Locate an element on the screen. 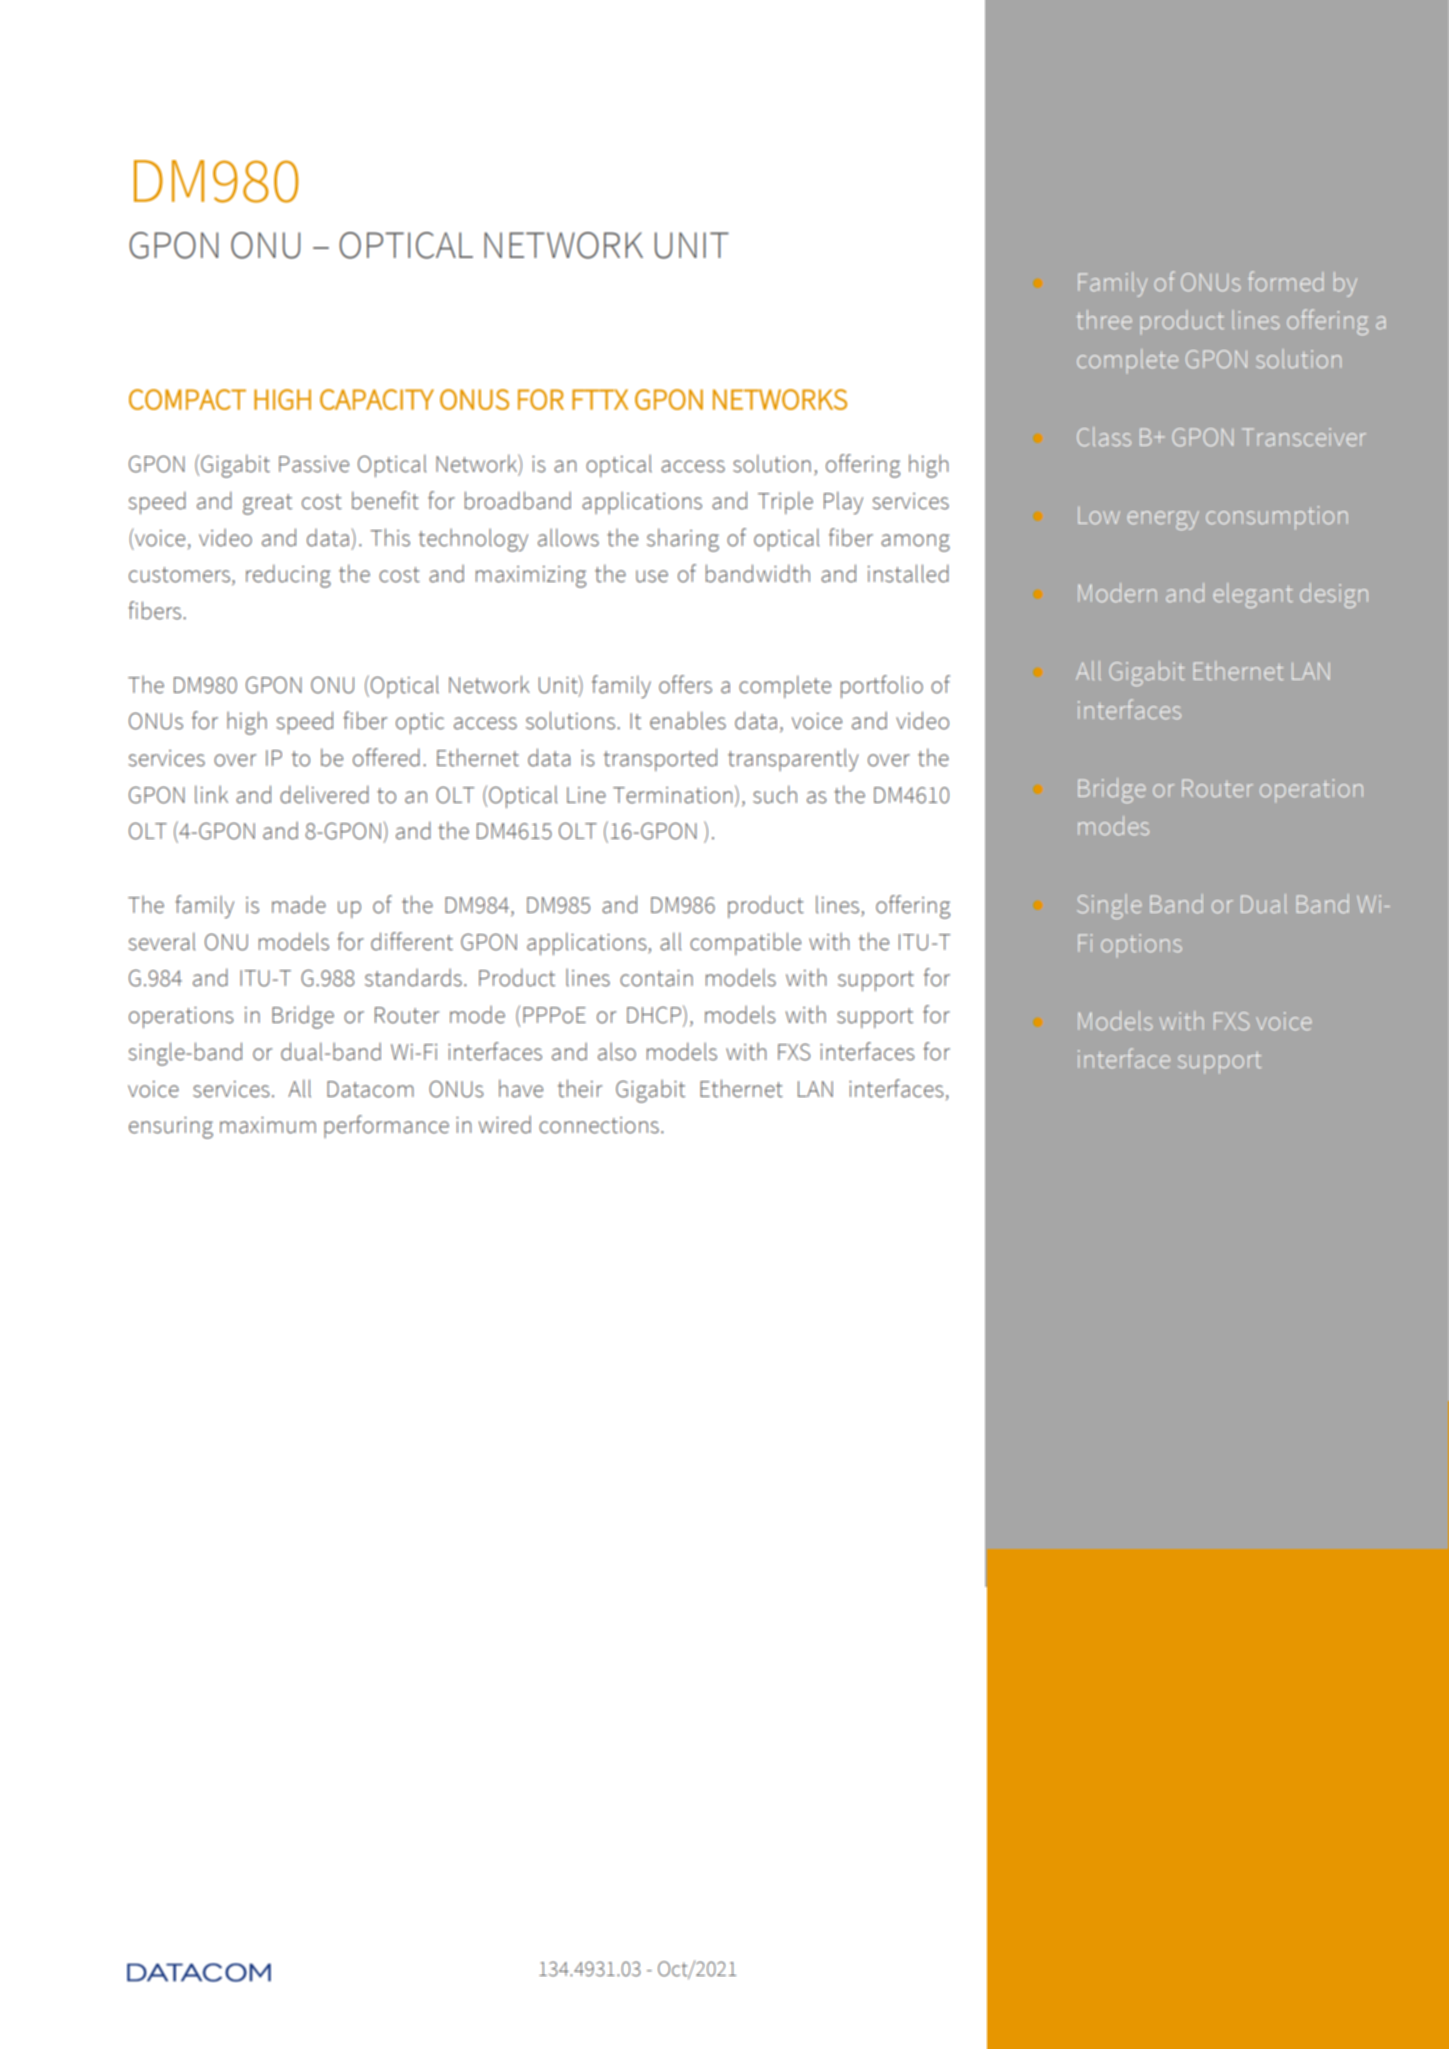 The height and width of the screenshot is (2049, 1449). reducing is located at coordinates (288, 576).
